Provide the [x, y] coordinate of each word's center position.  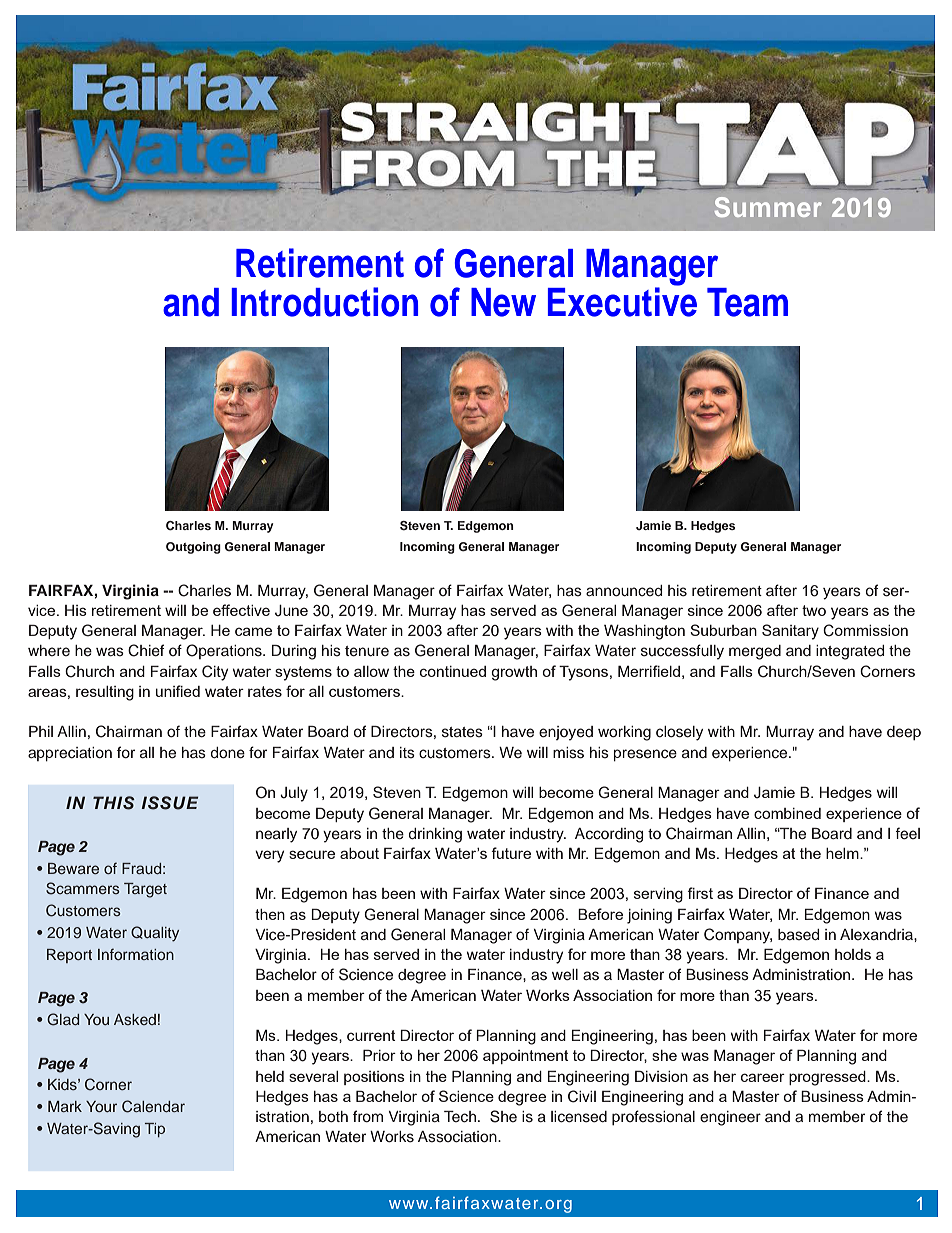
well [565, 975]
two [814, 610]
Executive [622, 301]
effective [241, 610]
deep [904, 733]
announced [624, 591]
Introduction [324, 302]
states [462, 732]
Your [101, 1106]
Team [747, 302]
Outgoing [193, 548]
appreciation [70, 754]
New [503, 302]
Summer [768, 207]
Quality [155, 934]
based [799, 935]
